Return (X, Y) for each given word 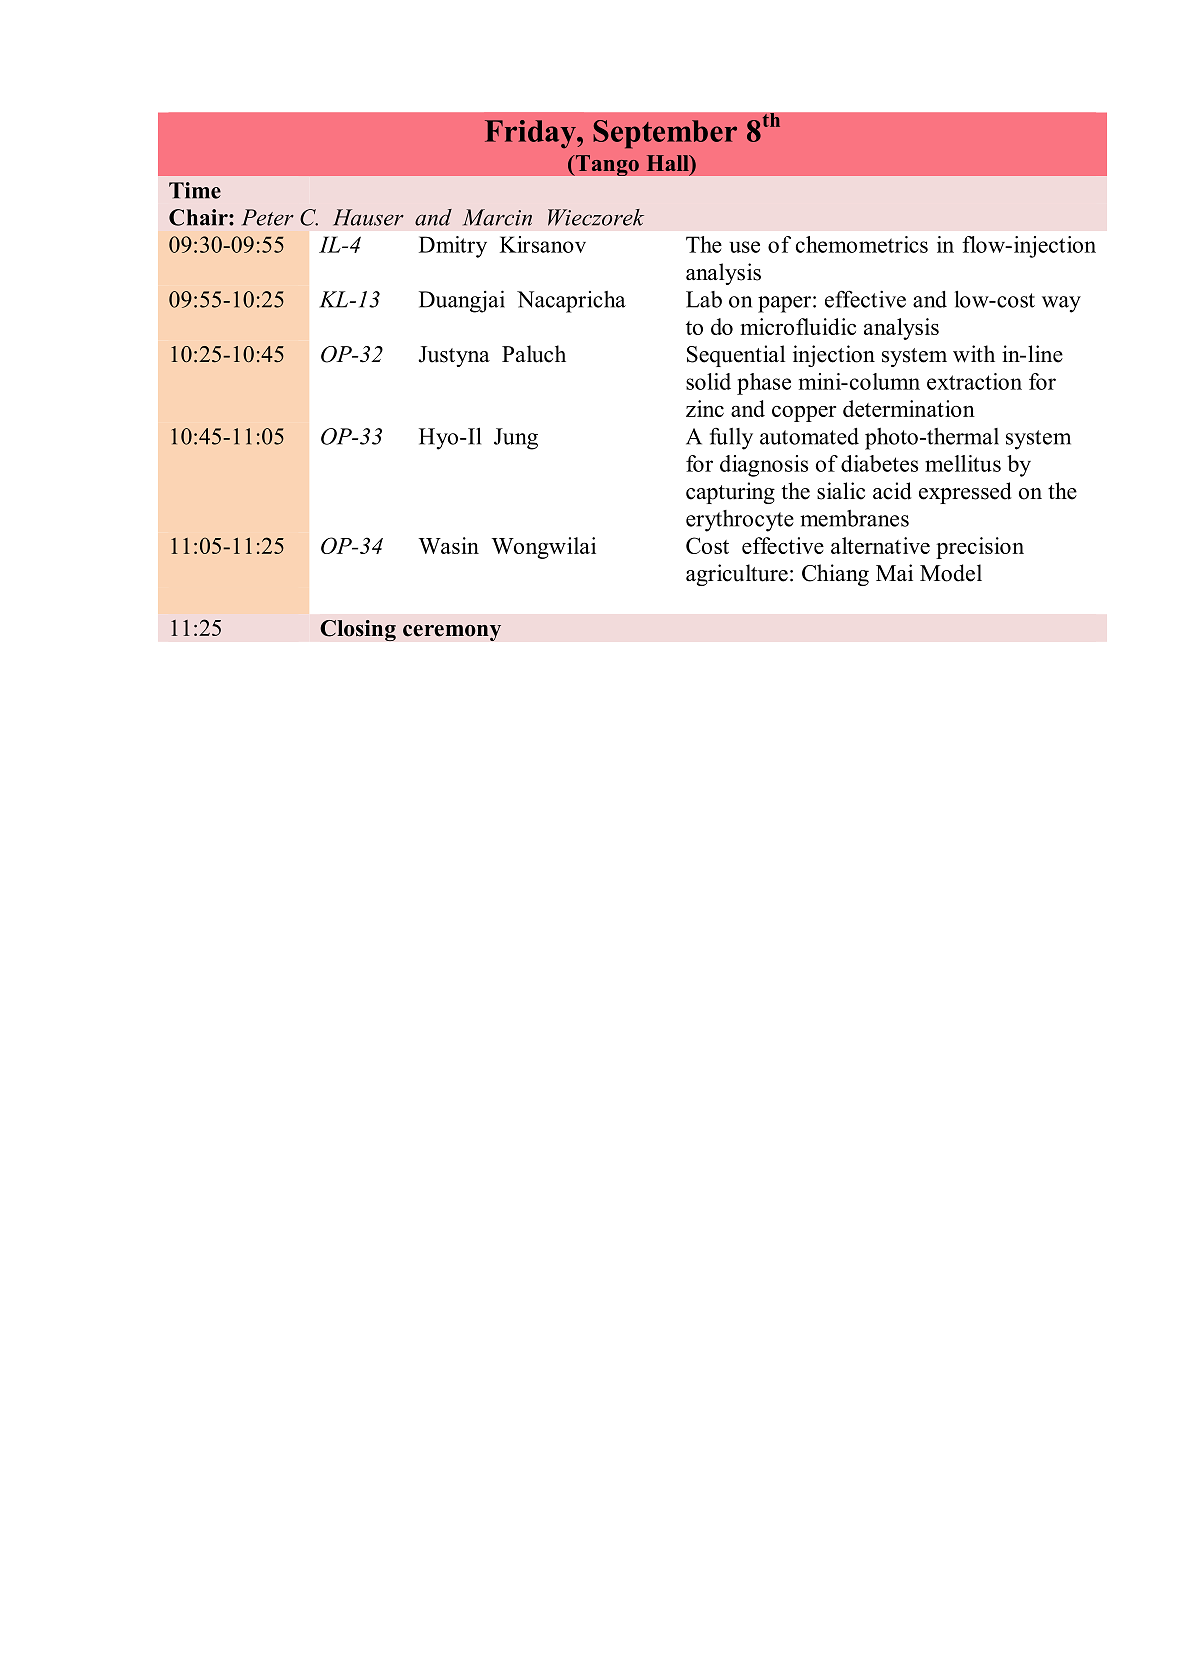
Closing (358, 630)
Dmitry (453, 247)
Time (195, 190)
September (665, 134)
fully (731, 439)
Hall (669, 163)
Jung (516, 439)
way (1061, 304)
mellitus (963, 463)
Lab (704, 299)
